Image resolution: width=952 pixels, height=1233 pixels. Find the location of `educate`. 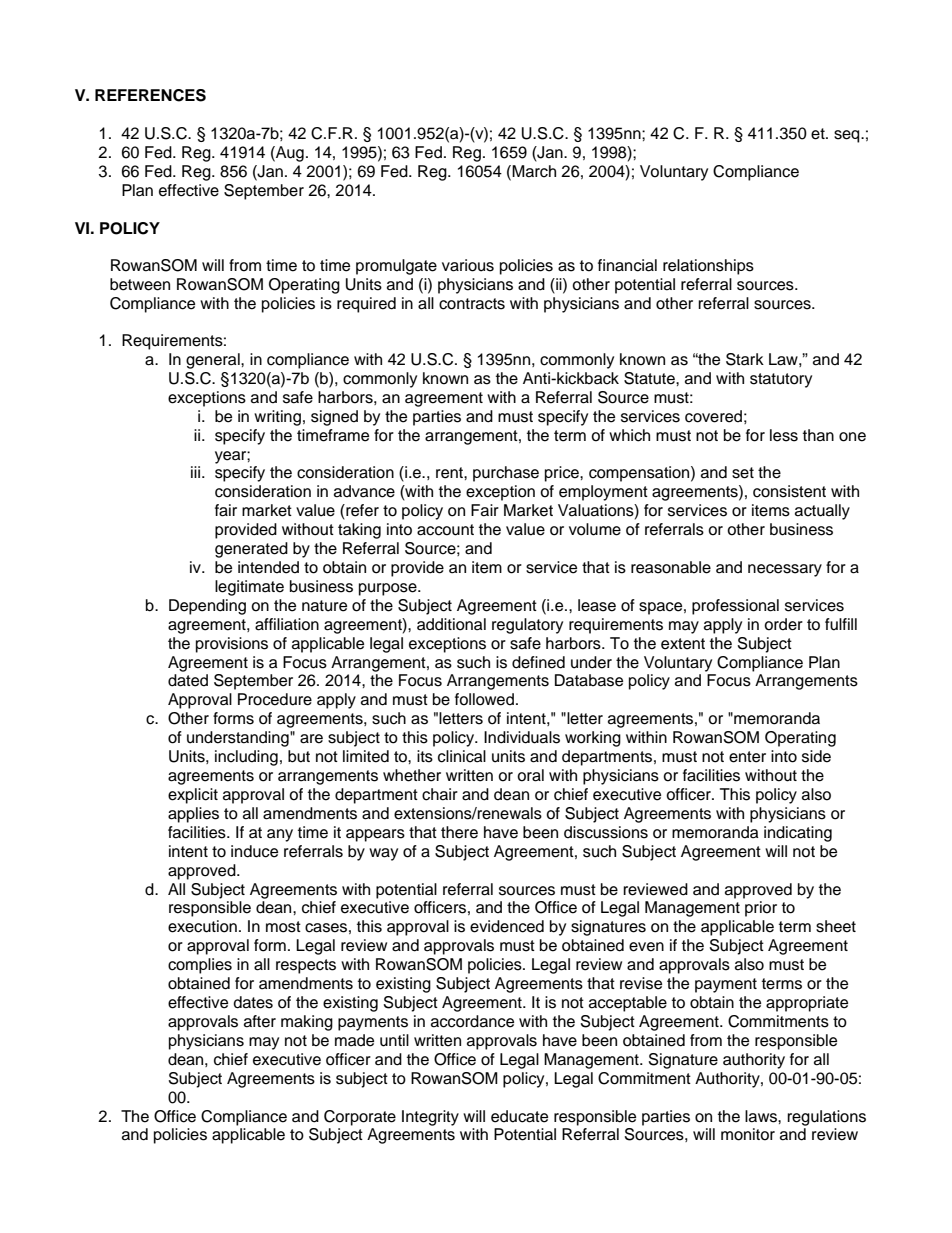

educate is located at coordinates (519, 1116).
